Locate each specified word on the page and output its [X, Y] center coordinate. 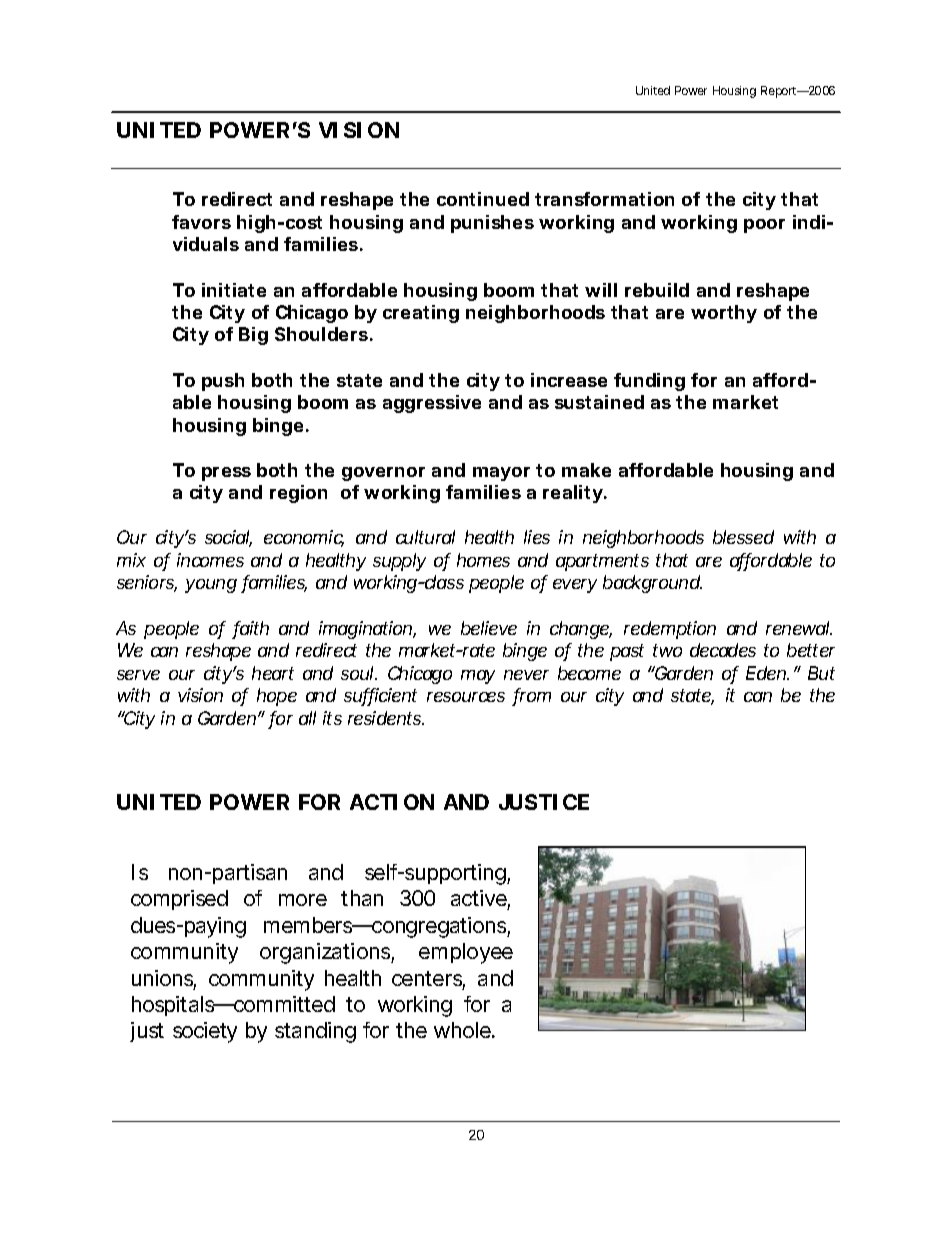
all [307, 718]
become [589, 673]
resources [466, 697]
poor [764, 226]
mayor [501, 474]
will [601, 290]
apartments [602, 562]
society [205, 1032]
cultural [425, 537]
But [821, 673]
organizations [325, 953]
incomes [210, 560]
